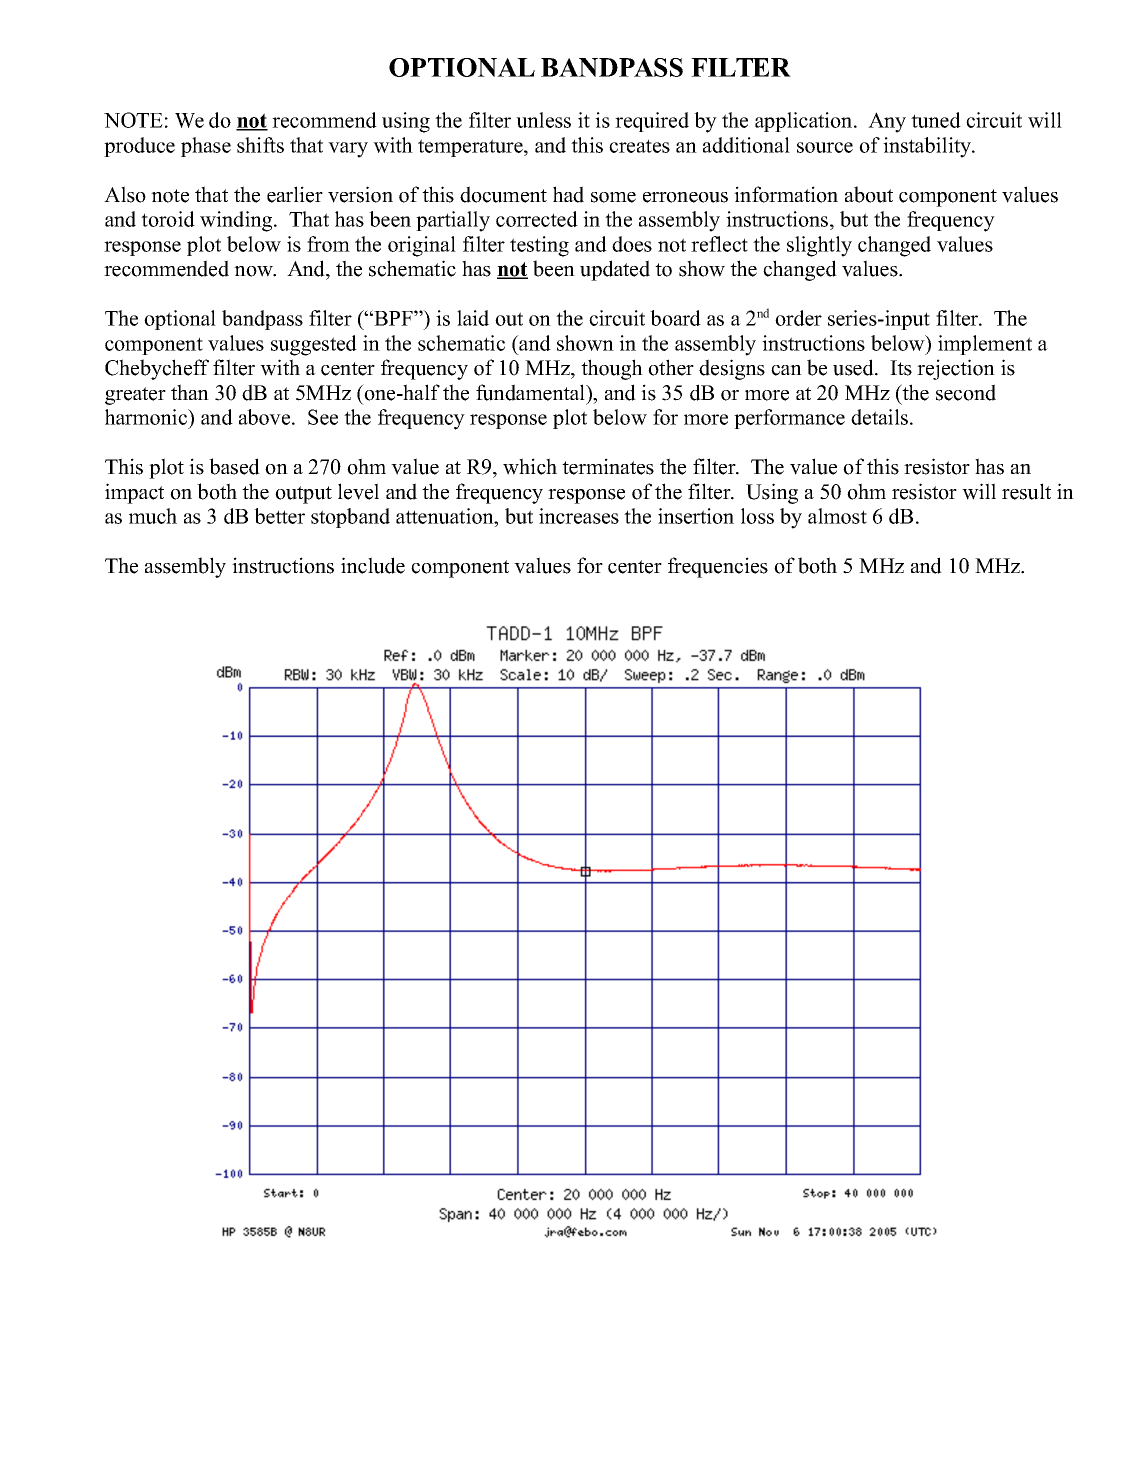 The height and width of the document is (1458, 1127). Describe the element at coordinates (887, 122) in the document. I see `Any` at that location.
